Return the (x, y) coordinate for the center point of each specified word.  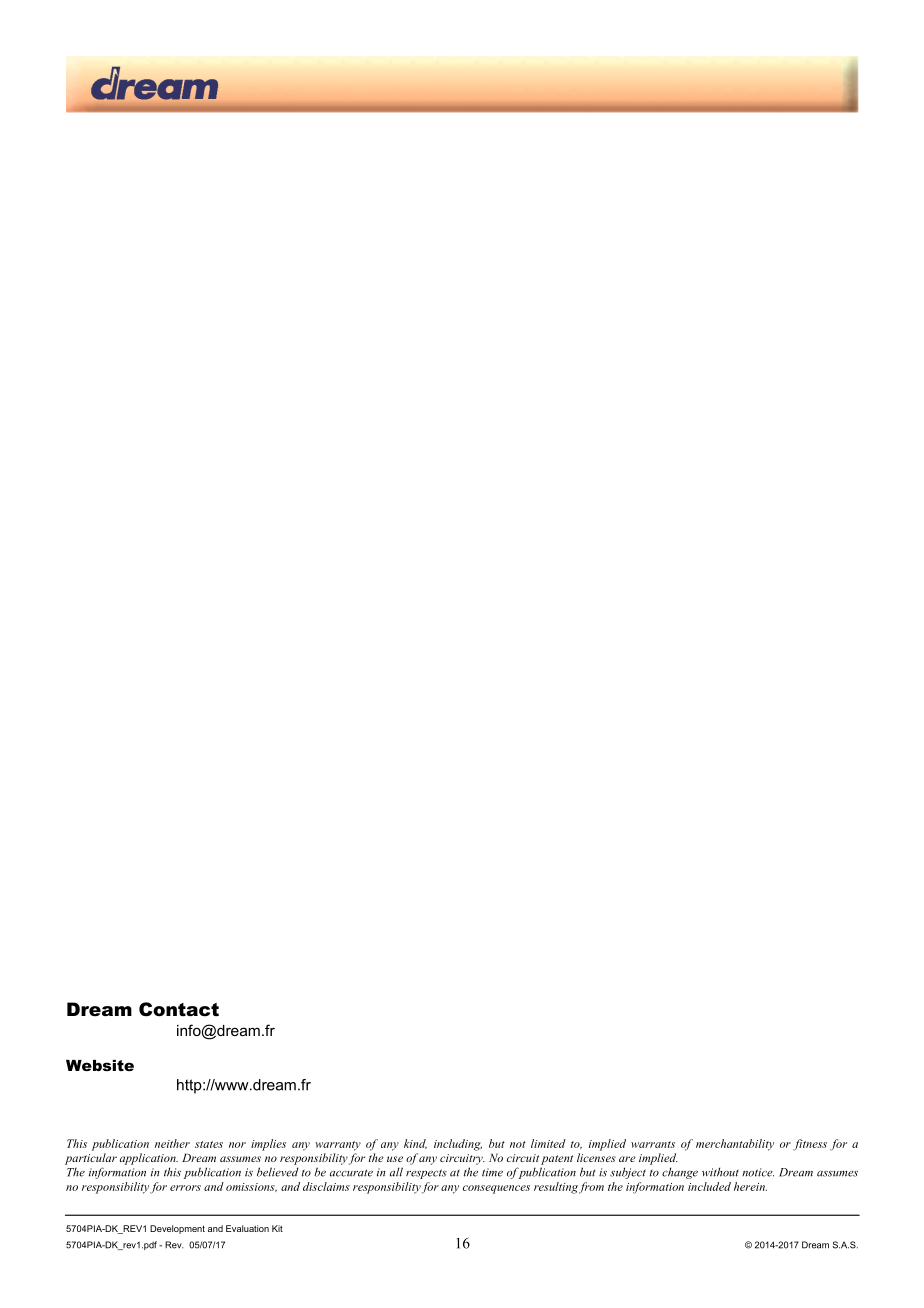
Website (100, 1065)
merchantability (735, 1145)
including (458, 1145)
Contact (179, 1009)
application (149, 1159)
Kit (277, 1228)
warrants (653, 1144)
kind (415, 1144)
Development (177, 1229)
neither (172, 1143)
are (627, 1159)
